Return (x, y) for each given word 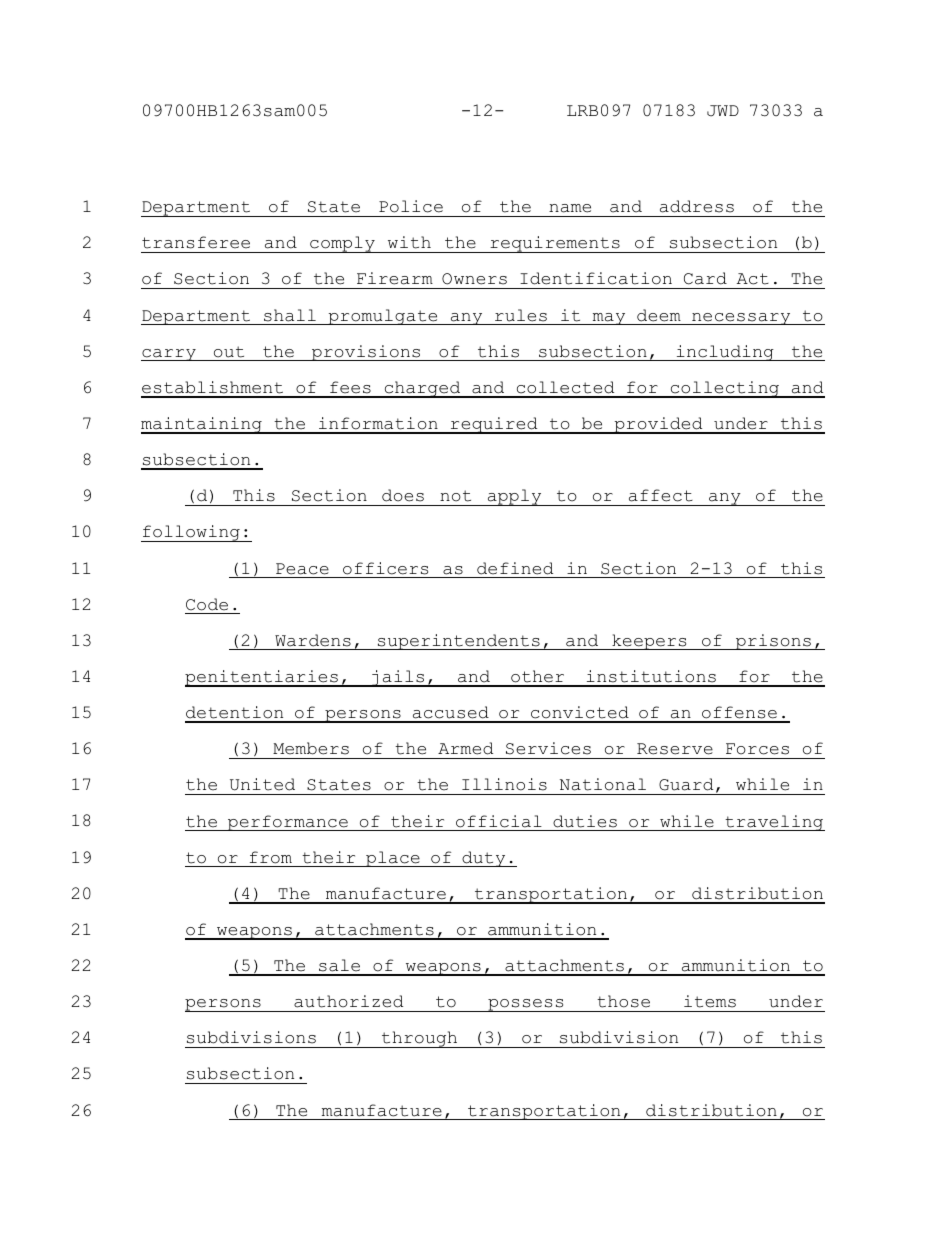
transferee (196, 242)
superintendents (458, 642)
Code (207, 604)
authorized (348, 1001)
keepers (649, 642)
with (409, 242)
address (697, 206)
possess (526, 1005)
